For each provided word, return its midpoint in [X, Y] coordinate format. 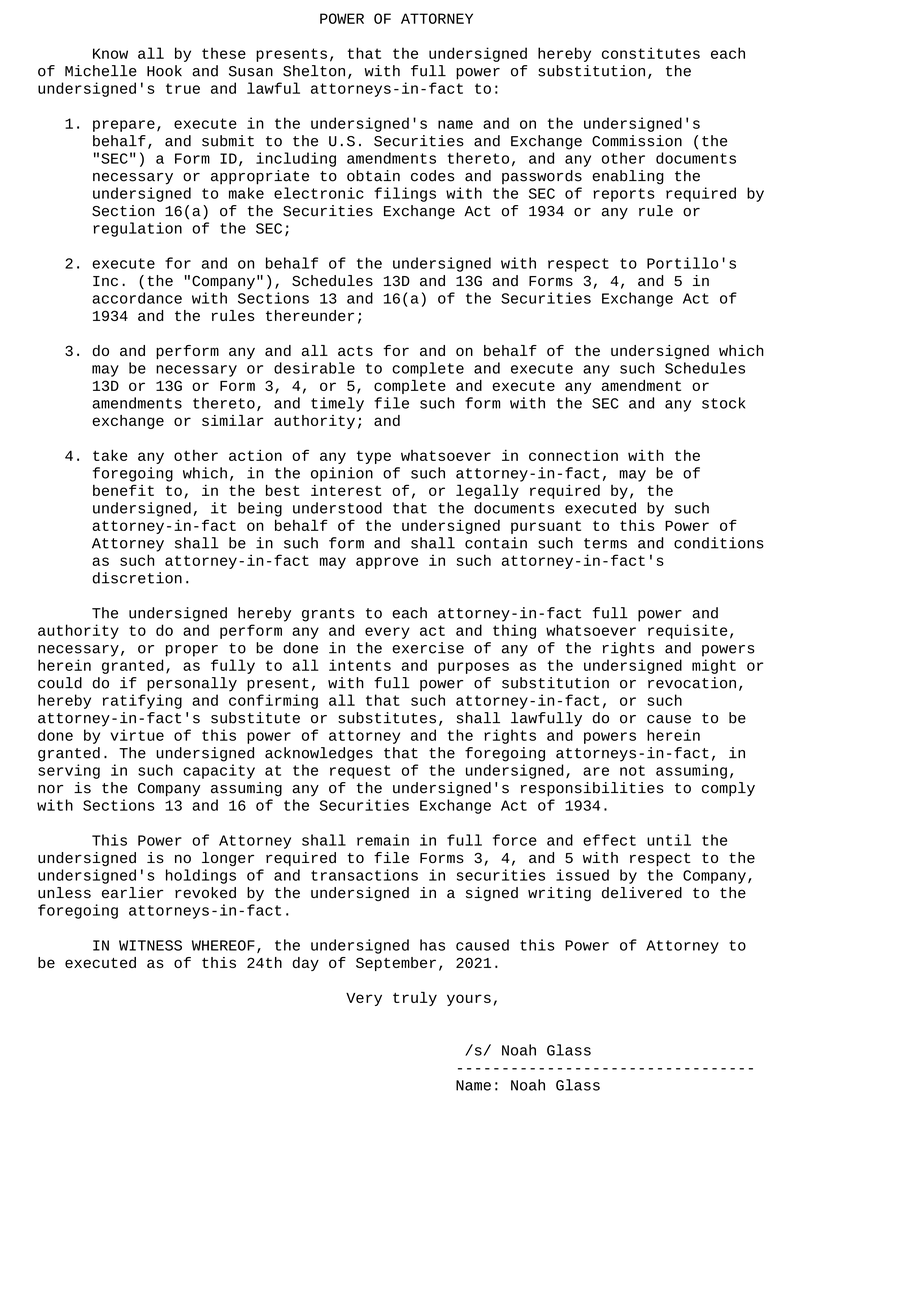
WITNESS [150, 945]
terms [605, 543]
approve [387, 563]
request [360, 772]
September [396, 964]
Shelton [314, 71]
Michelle [101, 71]
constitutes [651, 53]
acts [355, 351]
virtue [137, 735]
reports [624, 195]
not [632, 770]
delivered [642, 893]
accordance [137, 298]
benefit [123, 490]
